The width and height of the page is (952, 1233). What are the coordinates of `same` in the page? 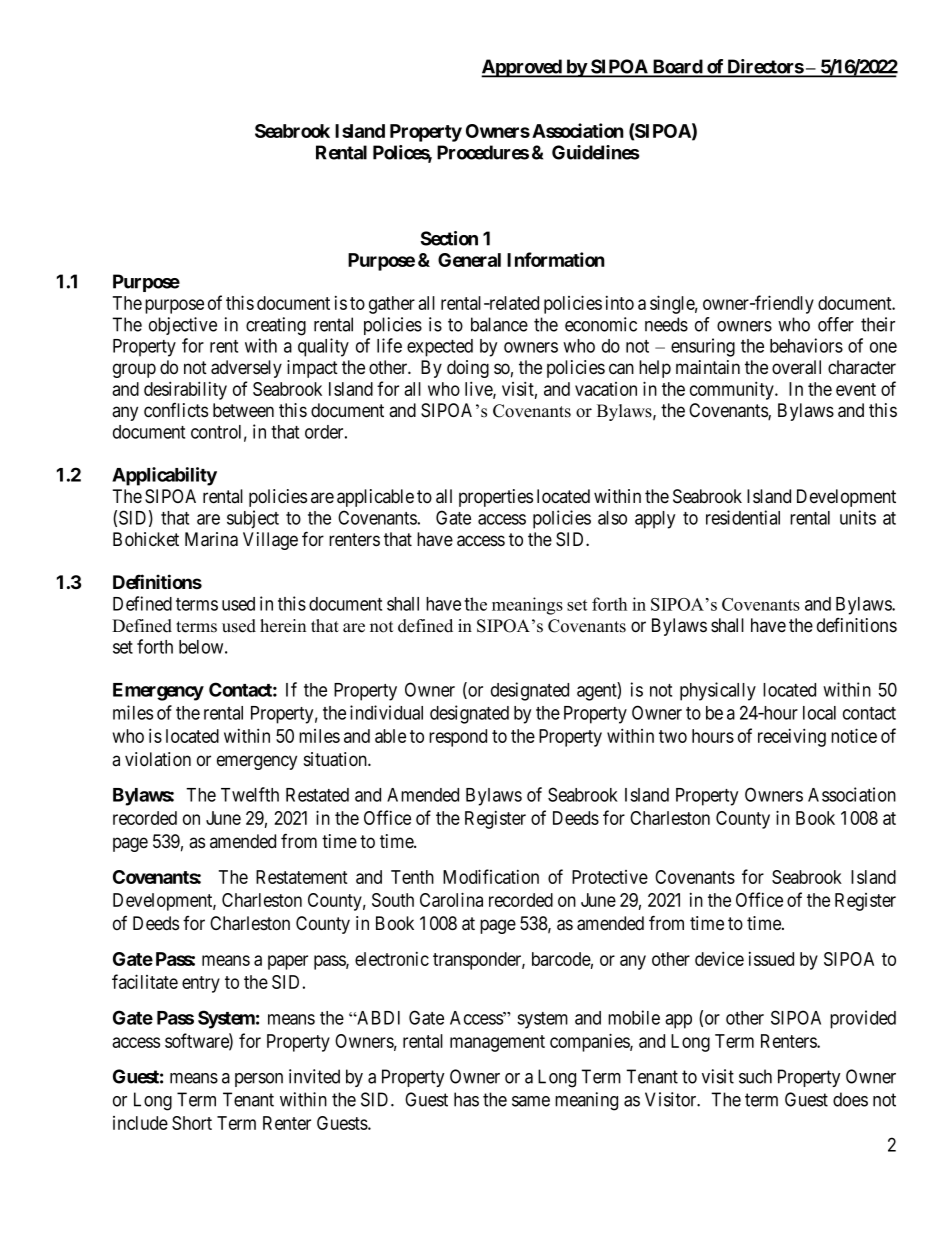 It's located at (531, 1101).
